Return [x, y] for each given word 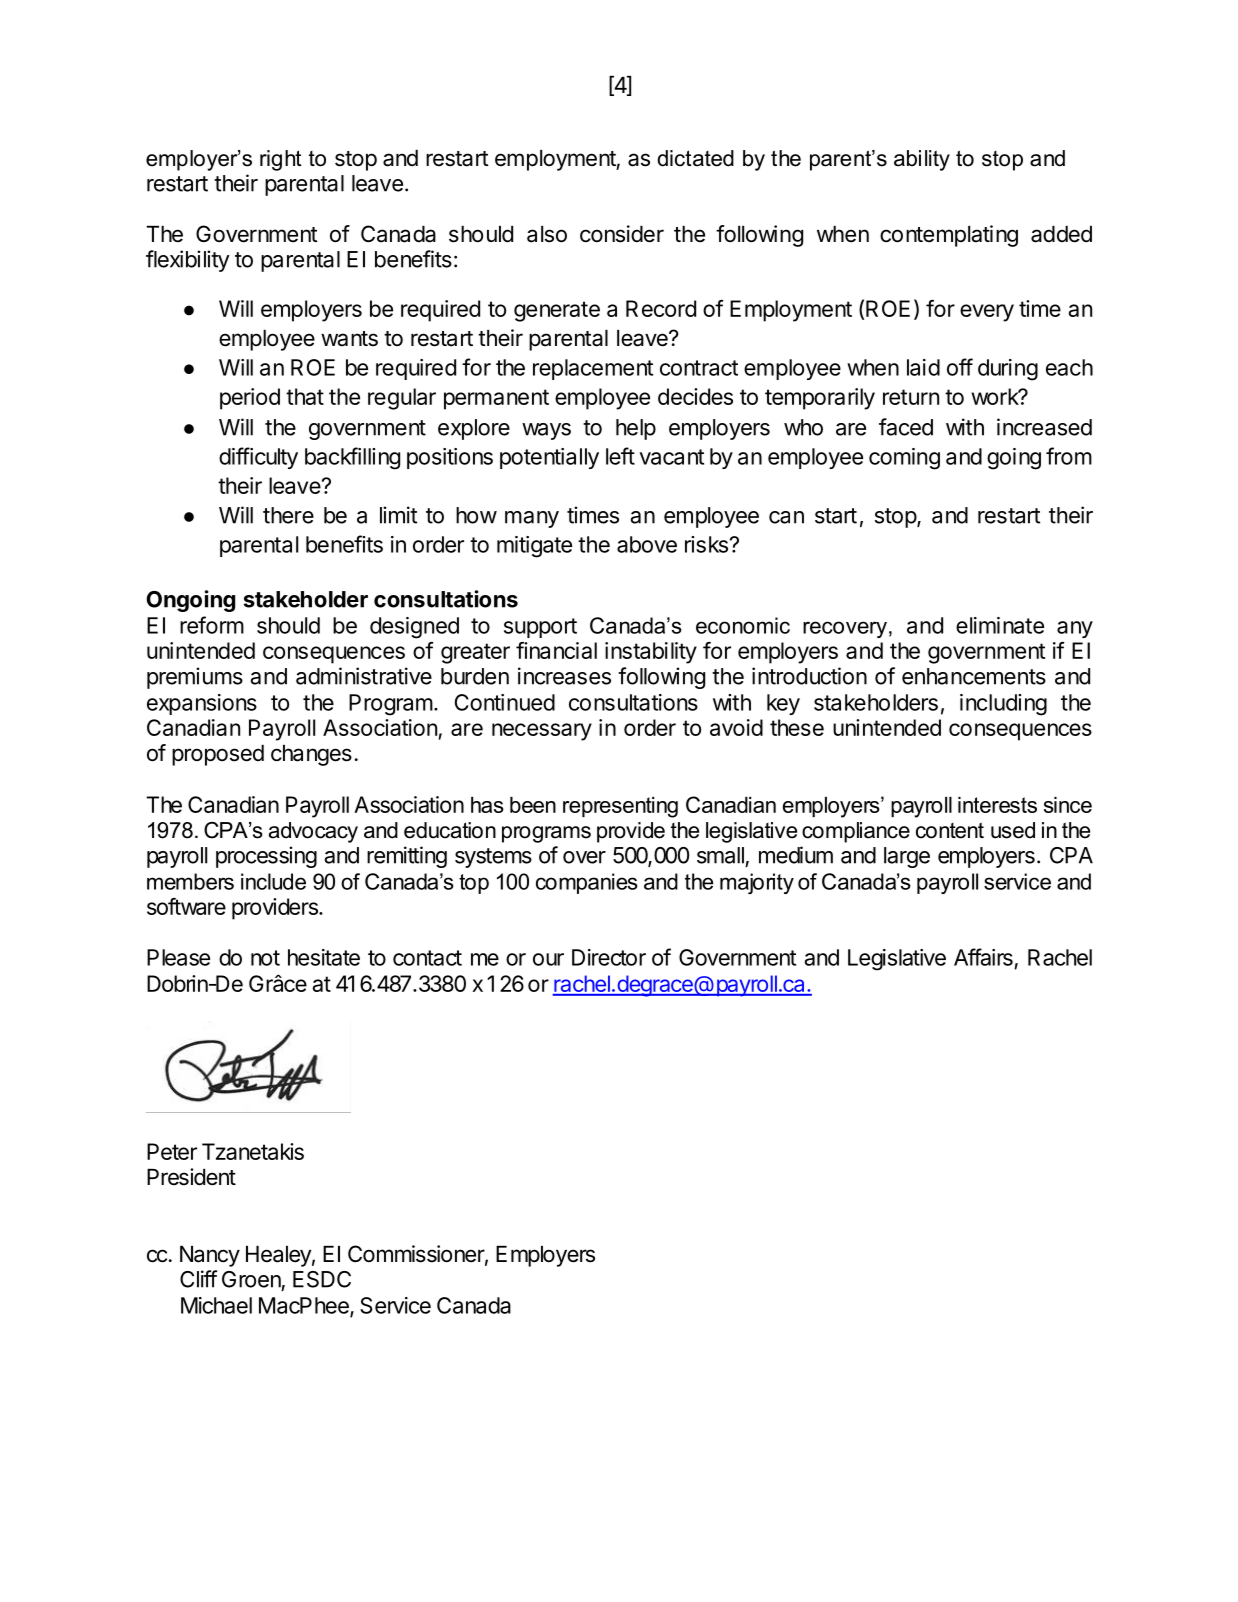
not [265, 958]
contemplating [949, 236]
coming [904, 459]
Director [609, 957]
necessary [542, 732]
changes [311, 755]
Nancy [210, 1256]
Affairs [983, 957]
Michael [216, 1305]
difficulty [258, 458]
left [620, 456]
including [1003, 705]
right [280, 160]
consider [622, 234]
